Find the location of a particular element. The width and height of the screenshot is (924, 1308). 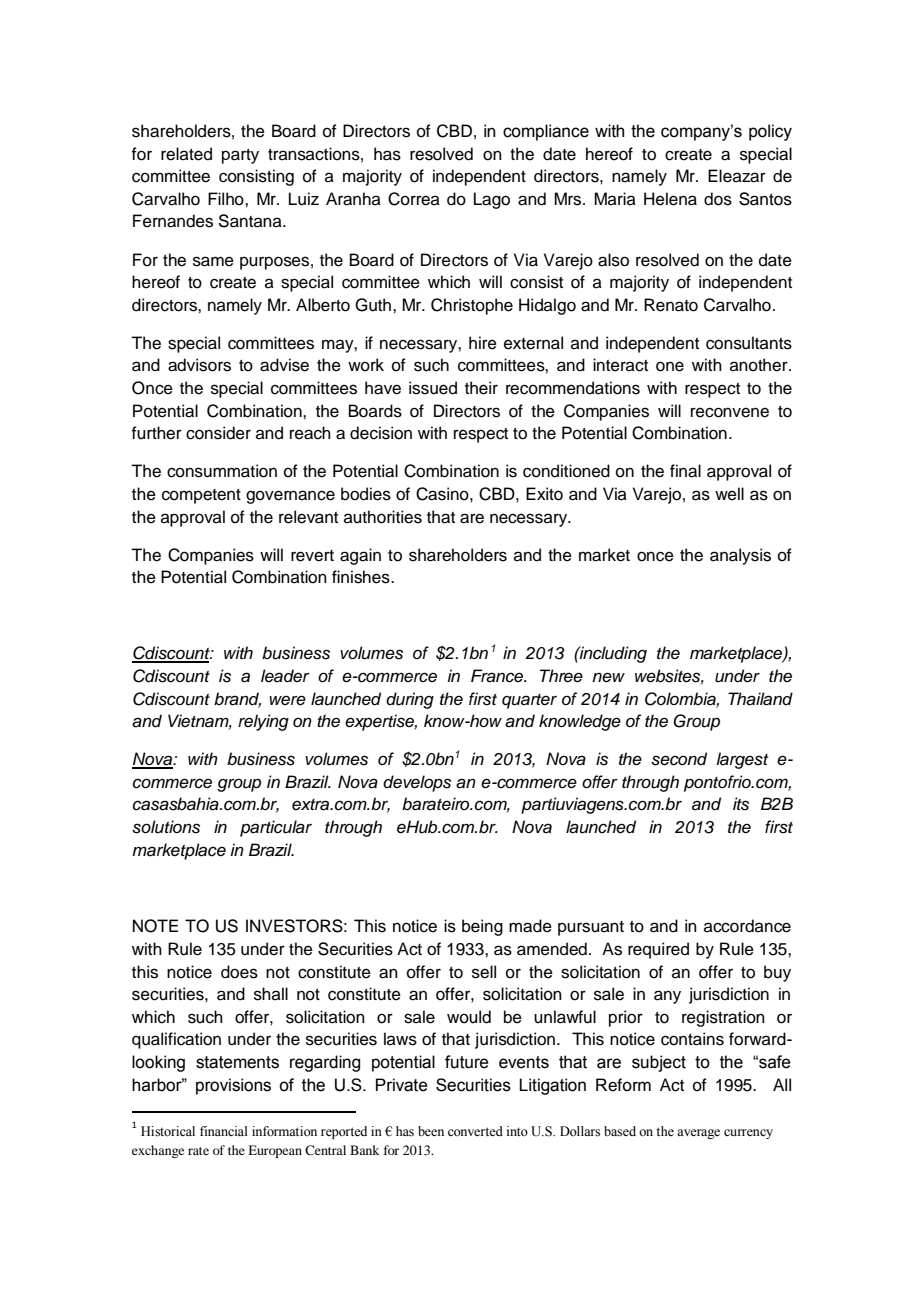

financial is located at coordinates (224, 1131).
